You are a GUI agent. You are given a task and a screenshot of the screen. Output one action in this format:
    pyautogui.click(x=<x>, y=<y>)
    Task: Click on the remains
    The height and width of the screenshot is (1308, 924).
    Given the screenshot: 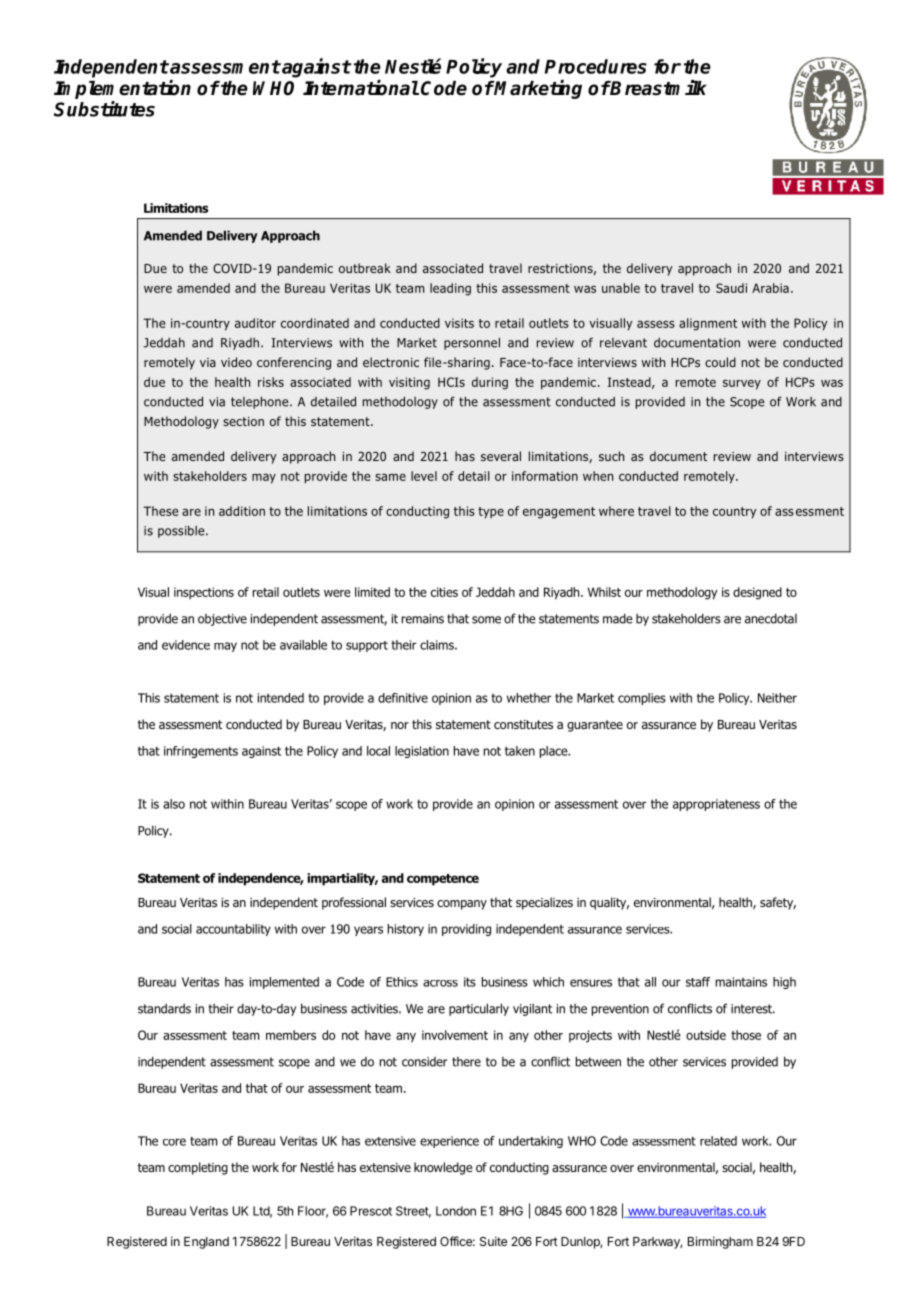 What is the action you would take?
    pyautogui.click(x=423, y=619)
